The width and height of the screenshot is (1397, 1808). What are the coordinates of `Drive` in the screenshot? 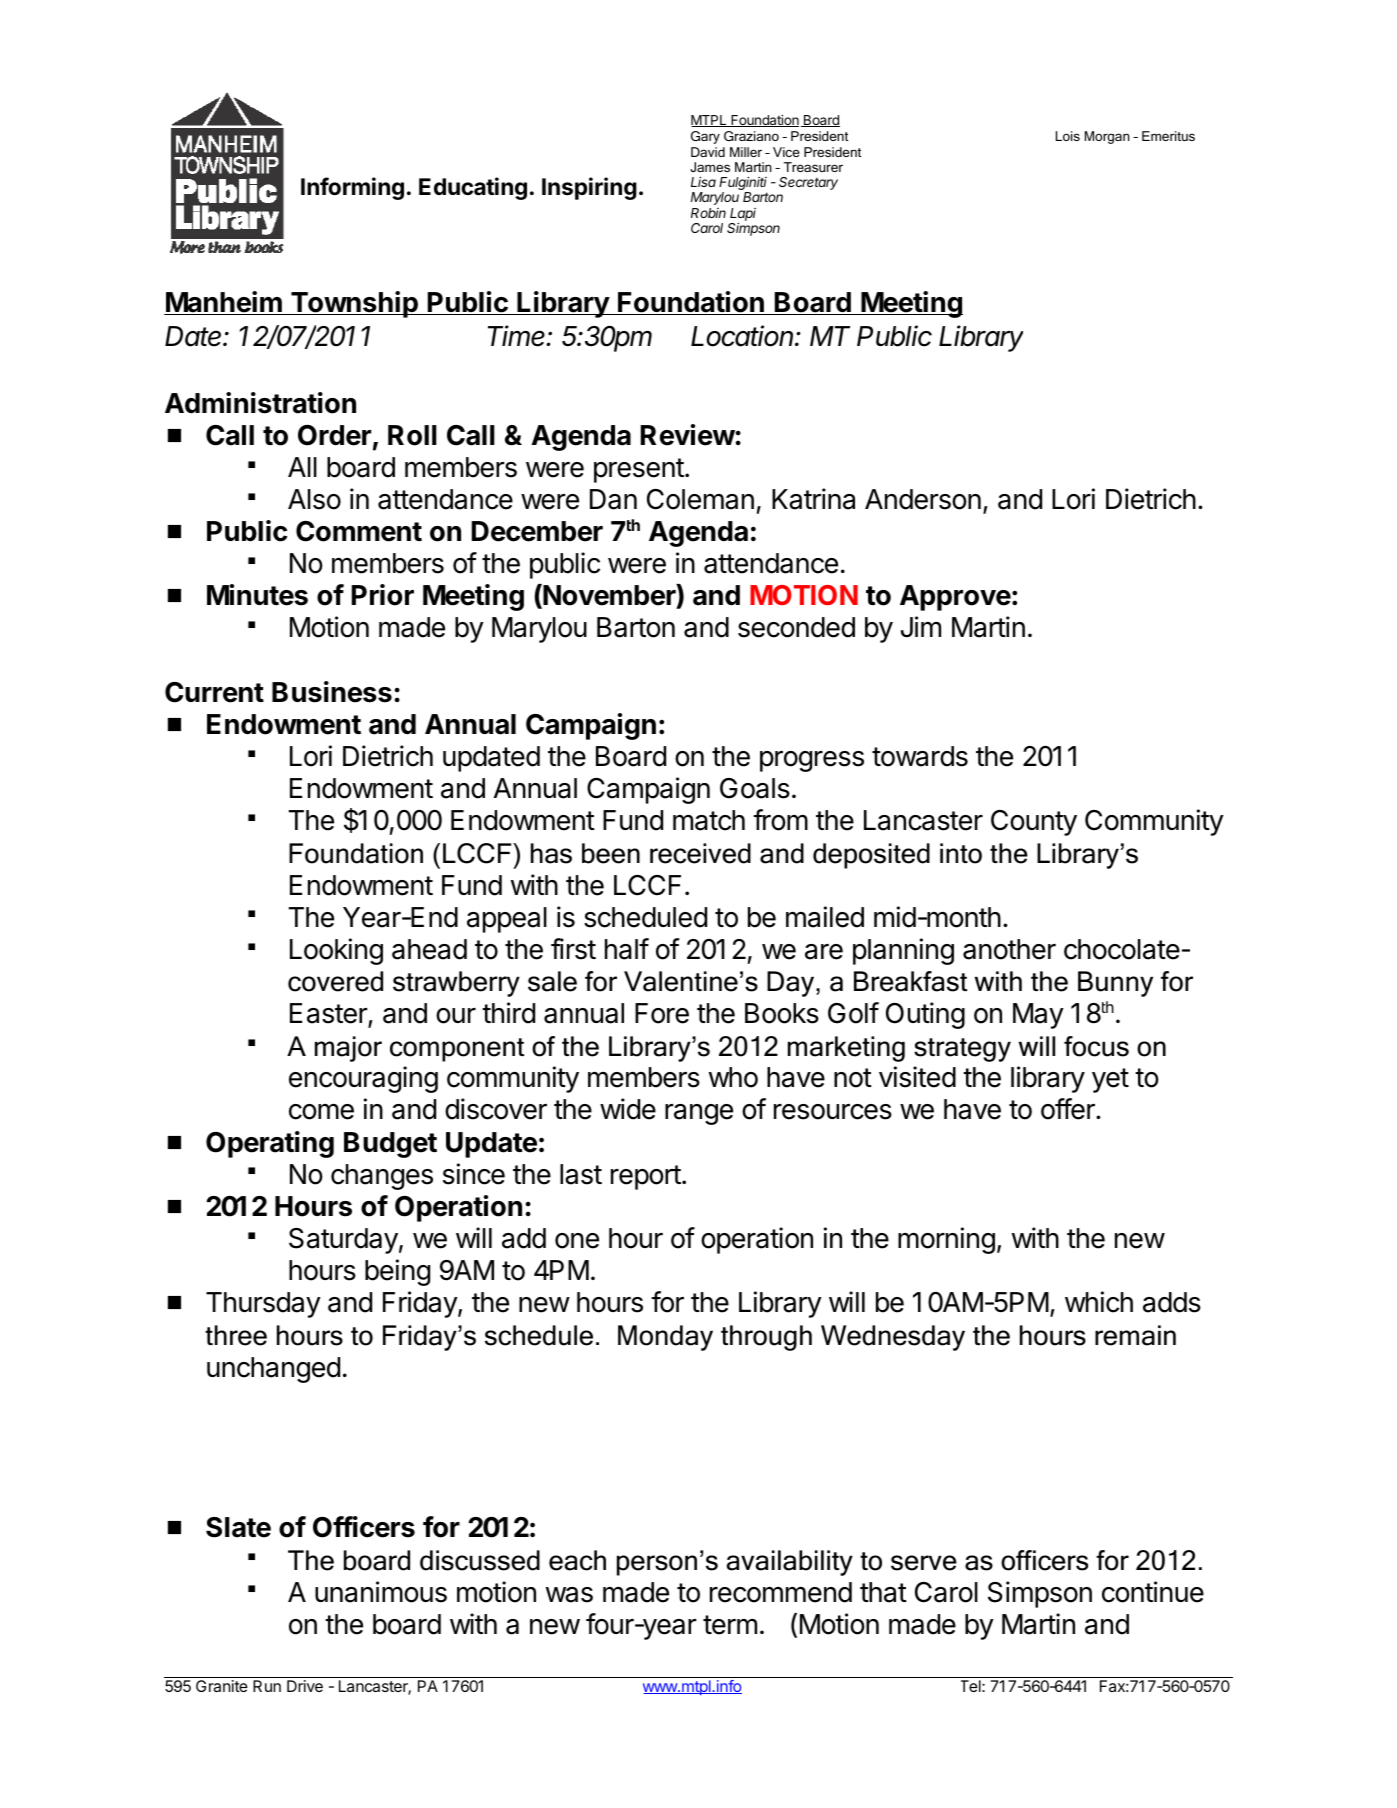 It's located at (305, 1686).
